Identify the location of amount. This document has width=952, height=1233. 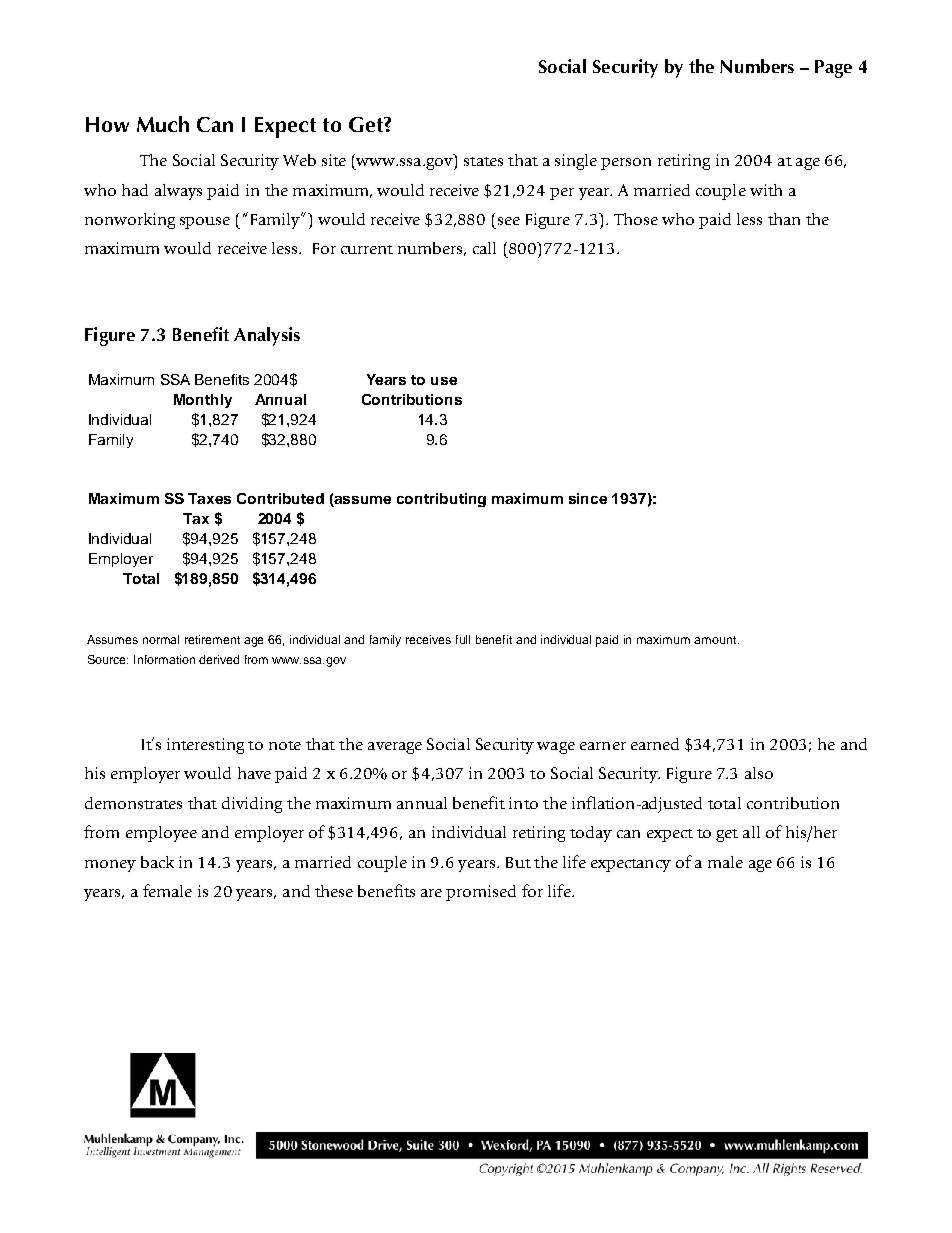
(716, 640).
